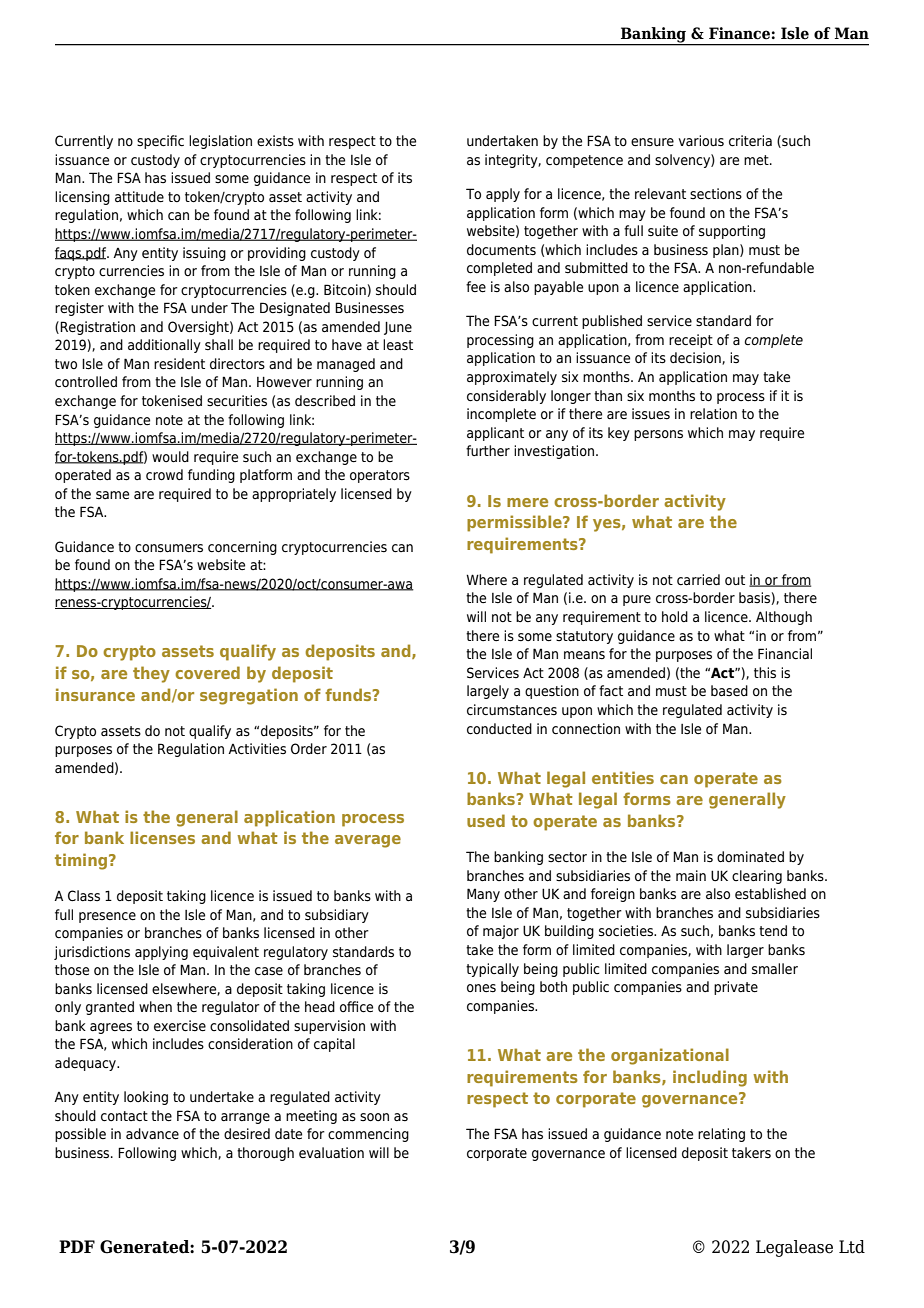  Describe the element at coordinates (750, 856) in the page. I see `dominated` at that location.
